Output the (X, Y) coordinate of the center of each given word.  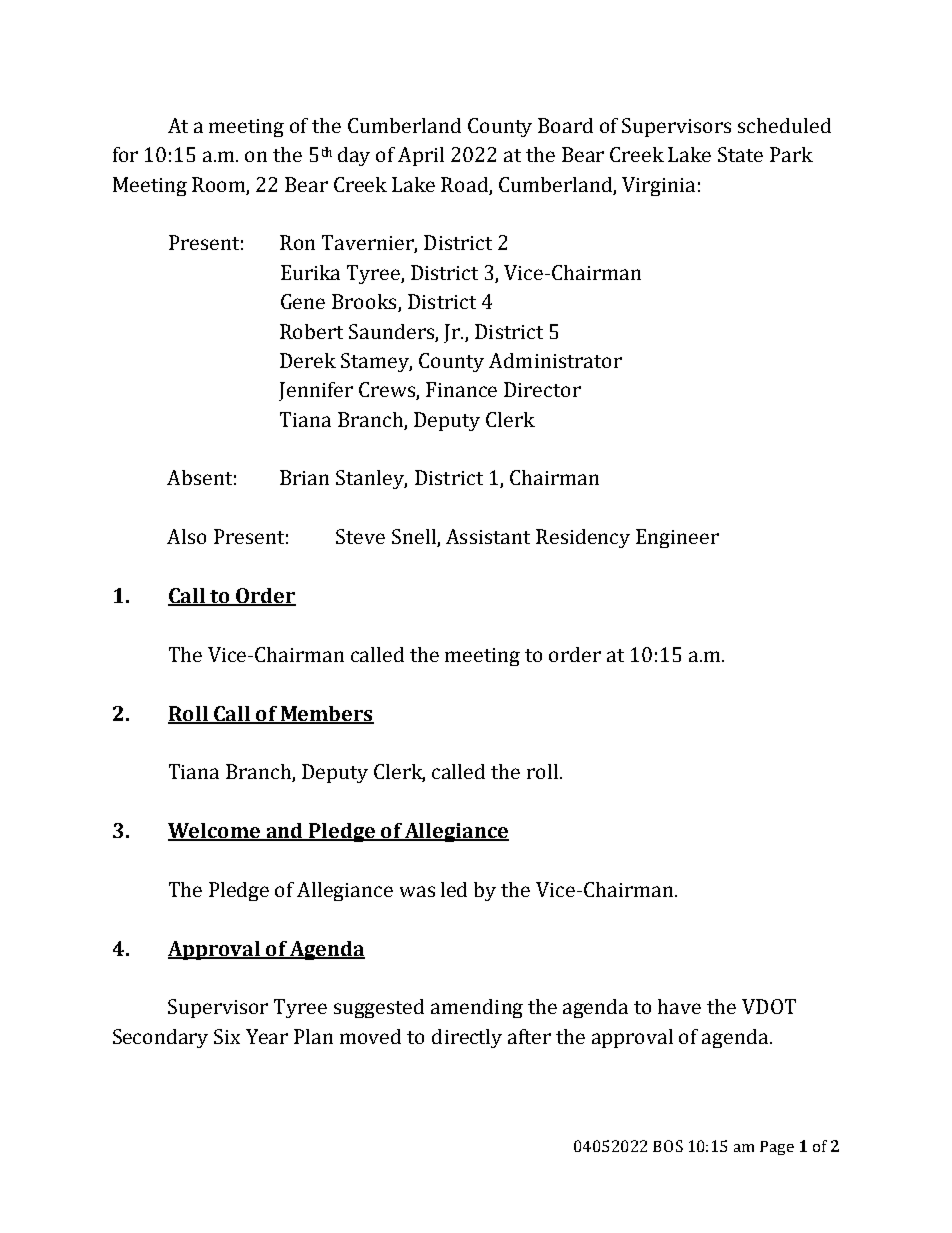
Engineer (677, 538)
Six (227, 1036)
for (125, 154)
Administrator (555, 360)
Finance (461, 389)
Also (186, 536)
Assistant (488, 536)
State (740, 154)
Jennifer (316, 391)
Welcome (215, 832)
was (417, 891)
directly (467, 1038)
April (421, 156)
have (679, 1006)
